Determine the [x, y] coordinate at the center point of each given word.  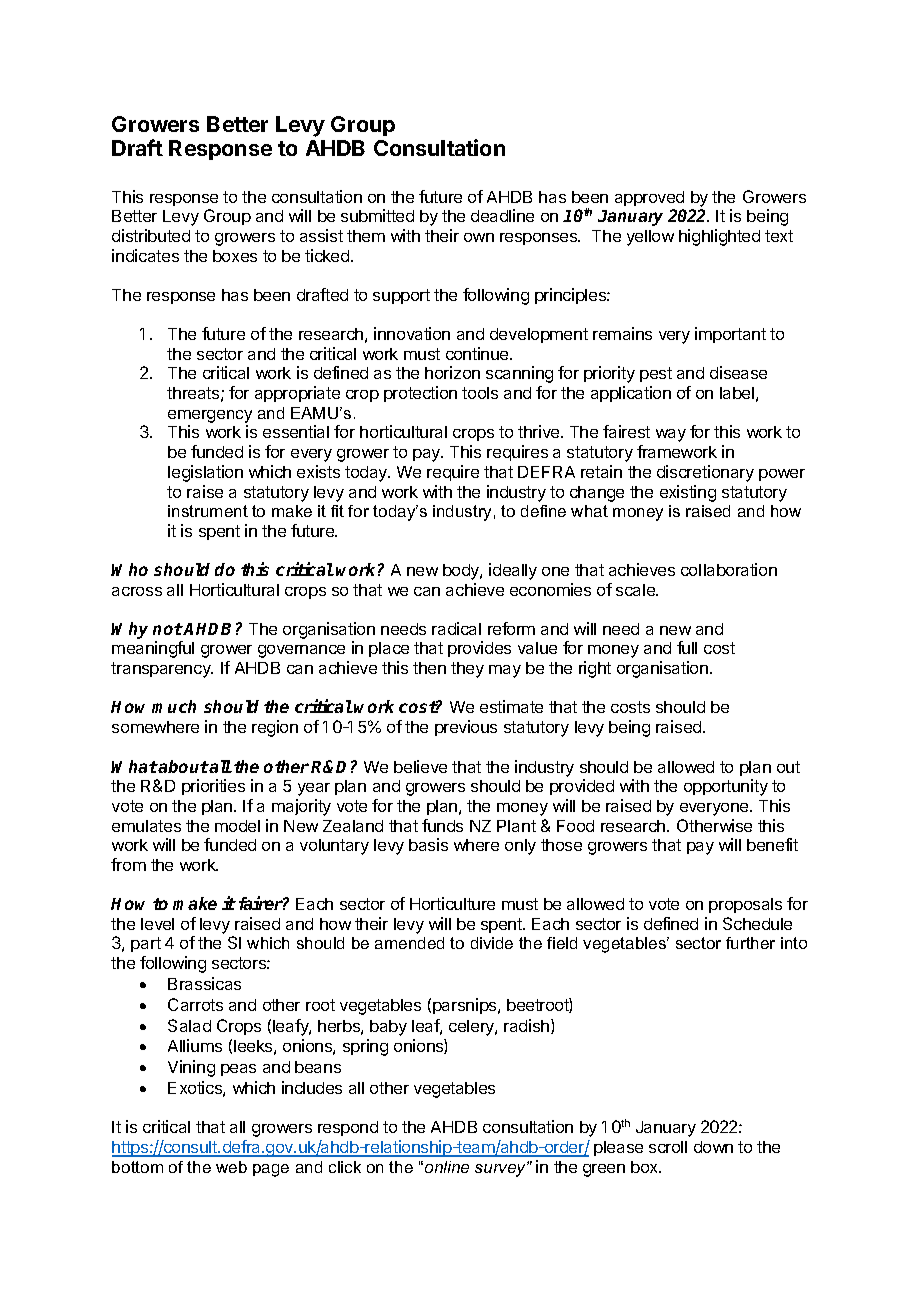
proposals [745, 905]
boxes [235, 256]
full [687, 647]
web [231, 1167]
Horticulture [452, 903]
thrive [540, 431]
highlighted [719, 237]
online [447, 1167]
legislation [205, 473]
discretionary [705, 473]
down [713, 1147]
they [467, 670]
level [157, 924]
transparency [162, 670]
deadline [502, 215]
